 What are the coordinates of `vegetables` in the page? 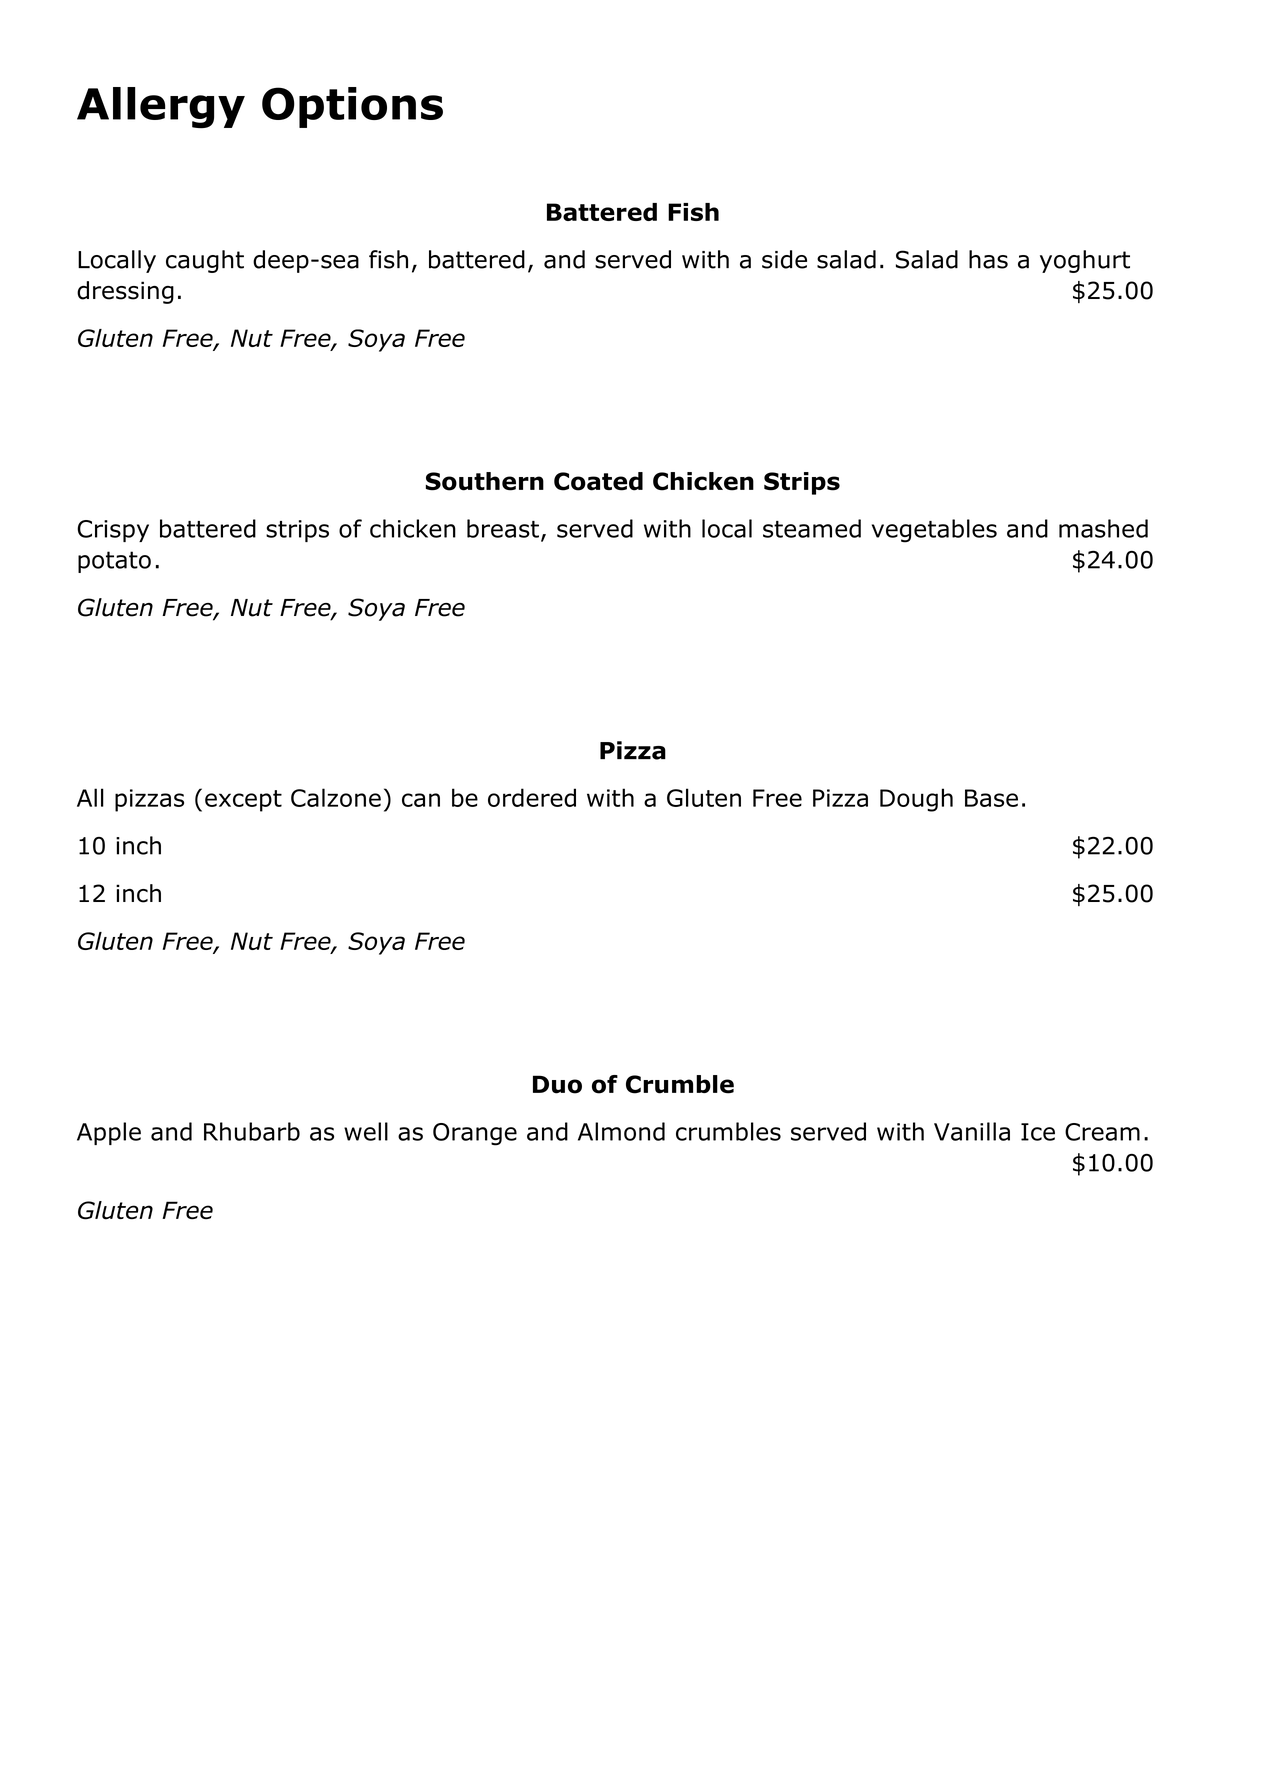 It's located at (934, 531).
